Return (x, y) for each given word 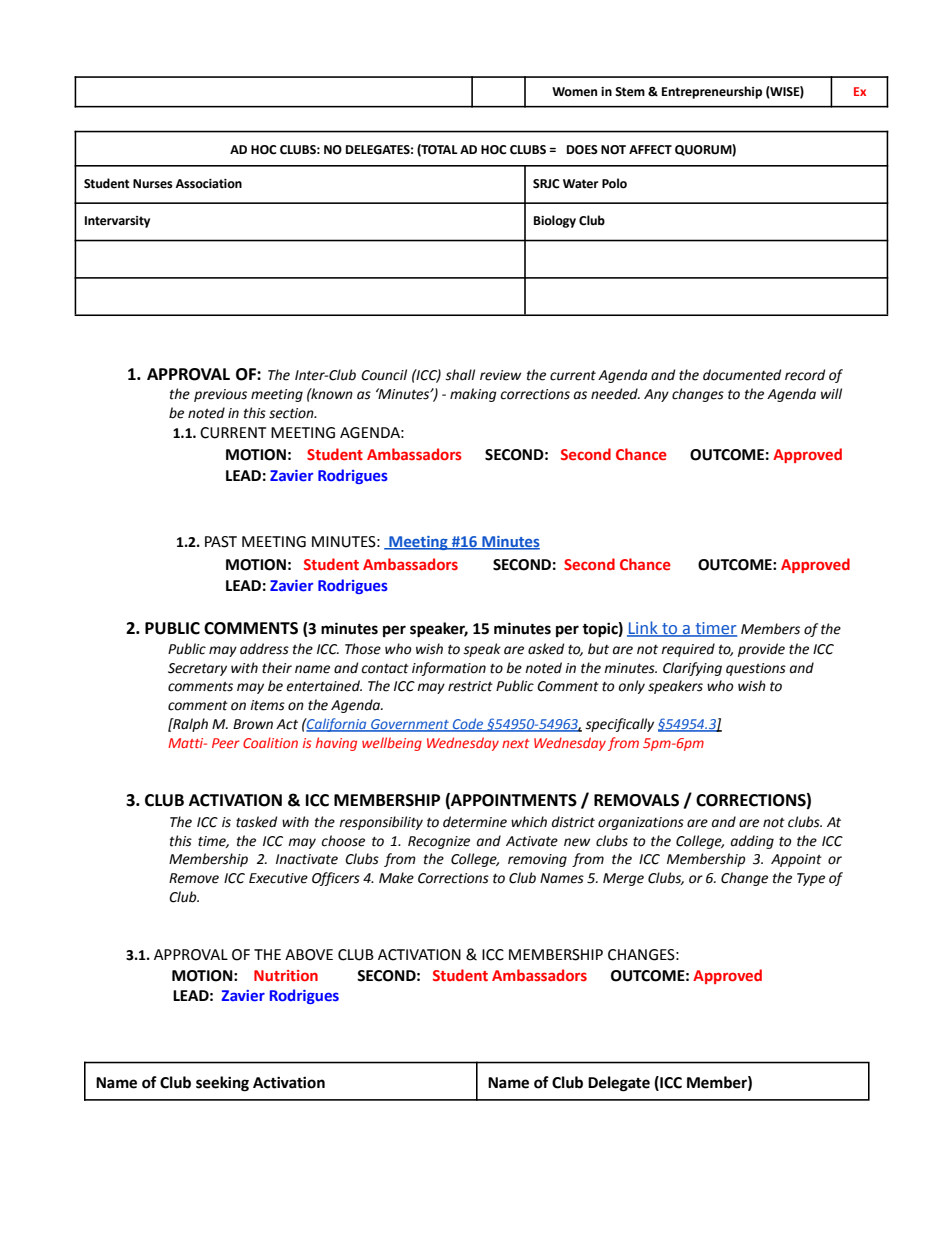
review (500, 375)
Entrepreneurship (712, 92)
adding (752, 842)
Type (811, 879)
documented (742, 375)
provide (761, 650)
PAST (221, 542)
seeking (222, 1084)
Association (208, 184)
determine (475, 822)
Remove (194, 878)
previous (220, 395)
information (449, 669)
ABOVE (309, 955)
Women (574, 92)
